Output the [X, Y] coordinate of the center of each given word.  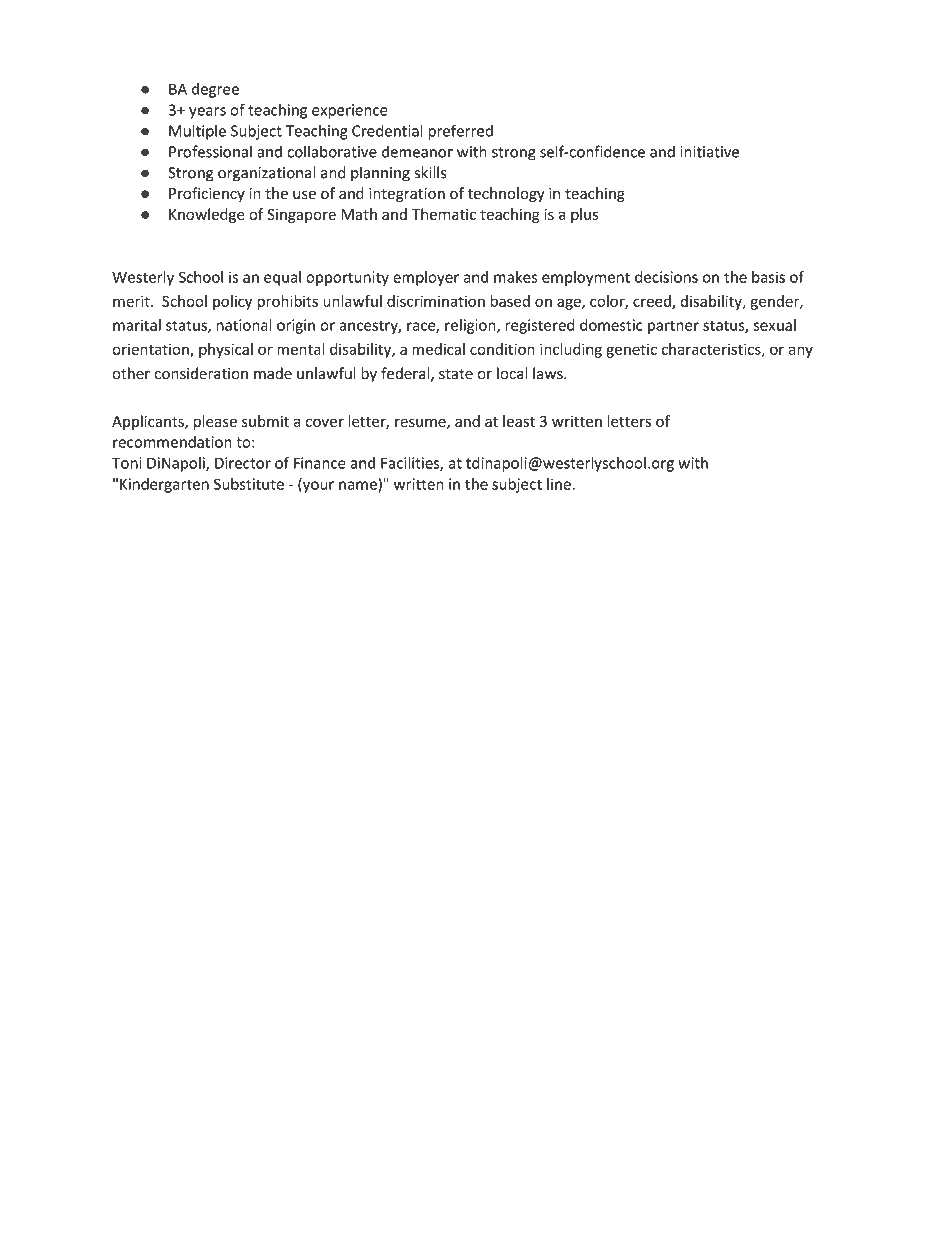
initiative [709, 152]
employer [426, 278]
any [801, 352]
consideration [201, 373]
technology [505, 194]
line [560, 484]
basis [768, 277]
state [456, 374]
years [207, 113]
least [519, 421]
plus [584, 215]
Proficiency [207, 194]
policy [232, 302]
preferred [460, 132]
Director [243, 463]
